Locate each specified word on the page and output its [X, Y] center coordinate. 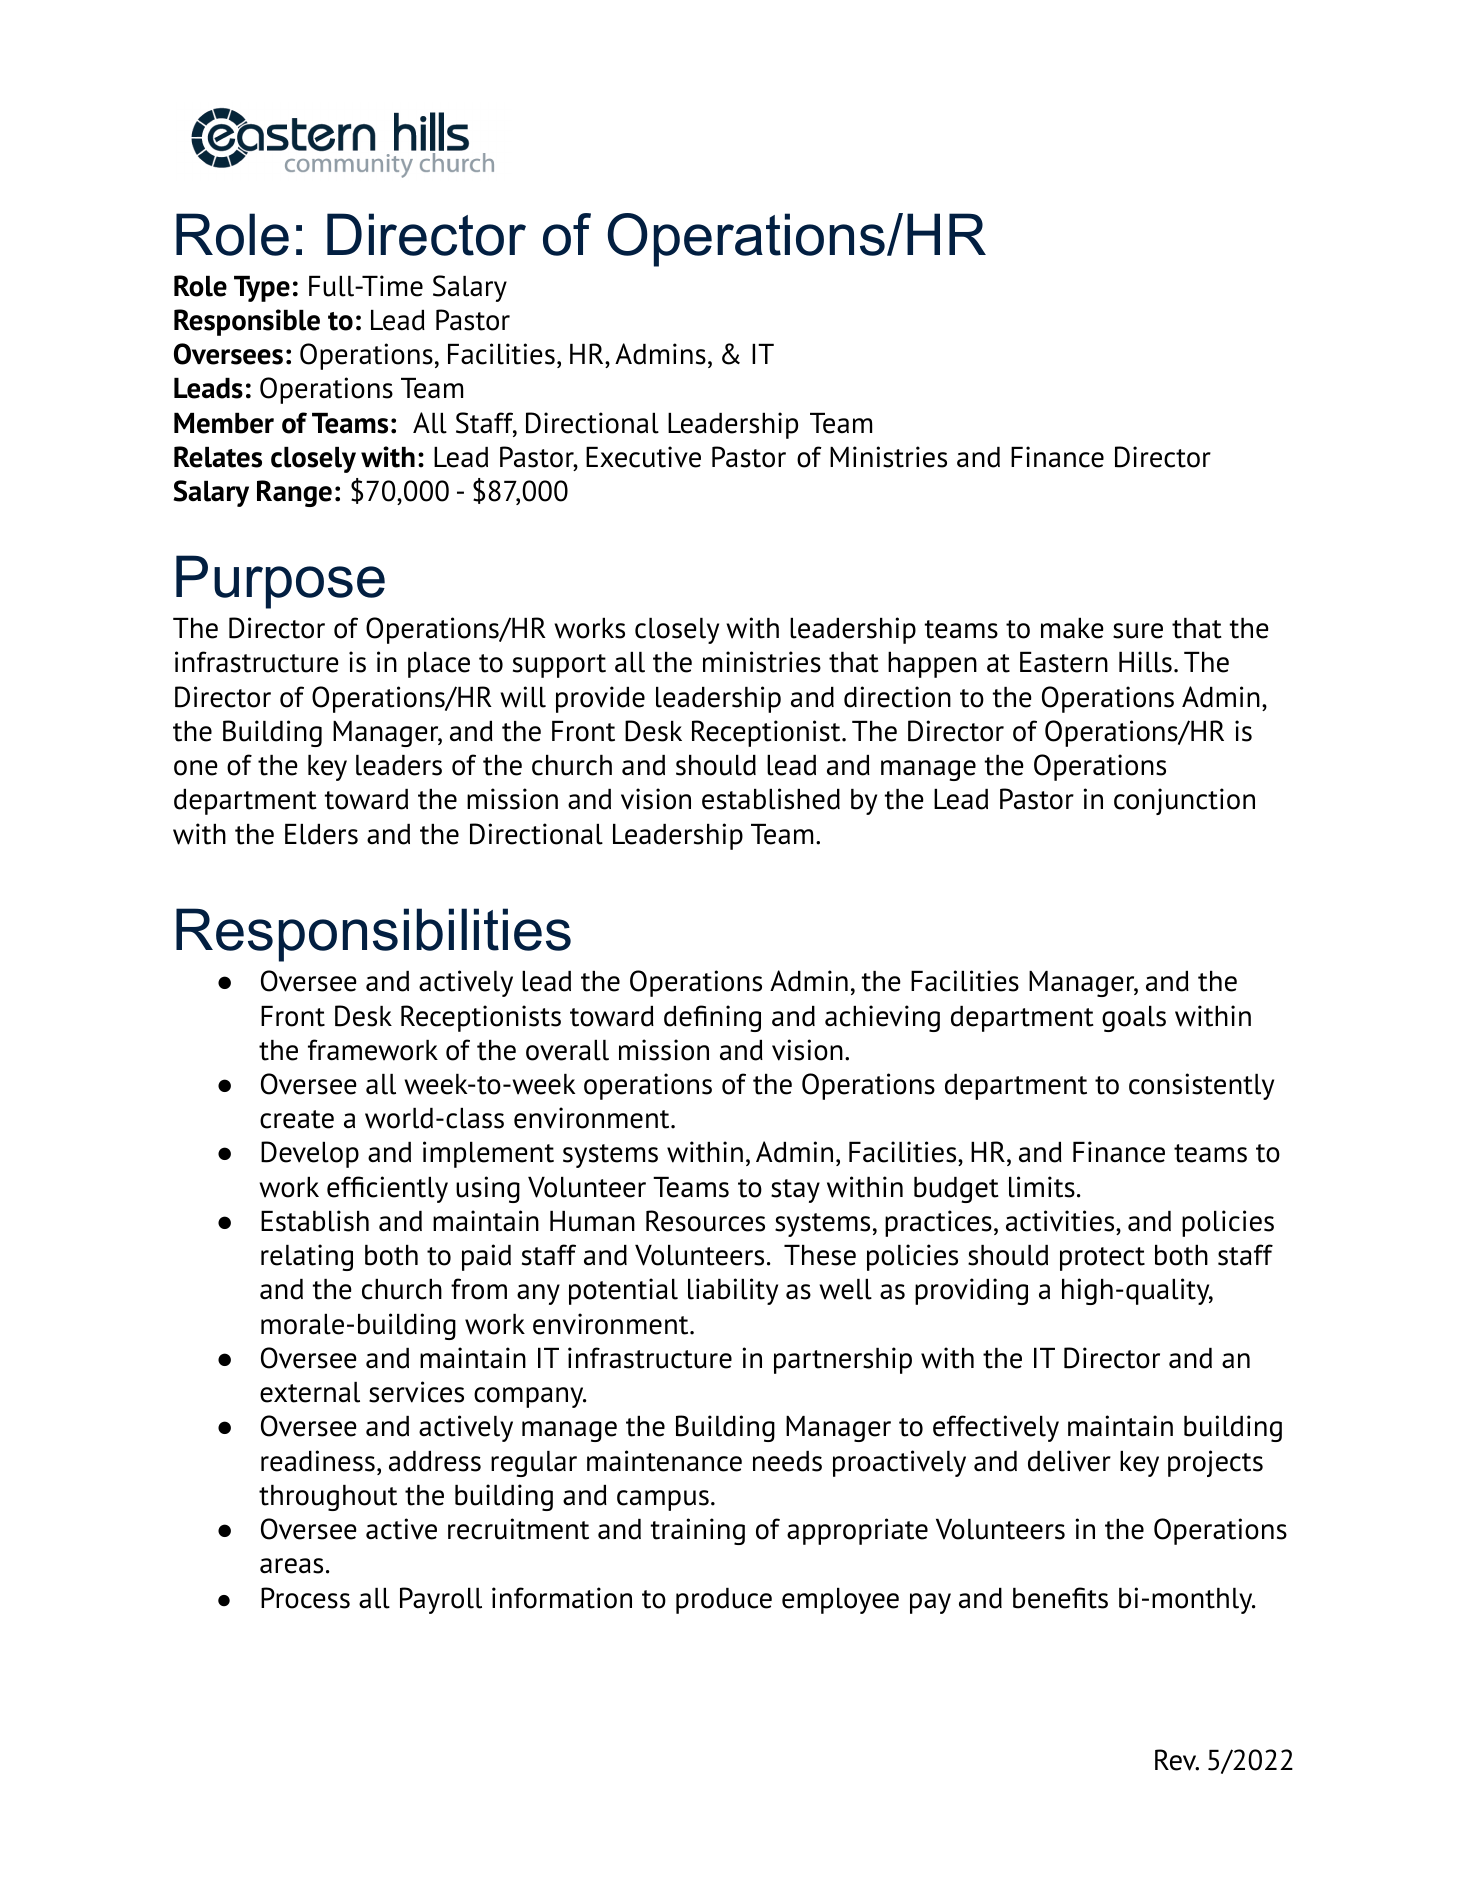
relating [307, 1257]
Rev [1177, 1760]
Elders [321, 834]
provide [600, 699]
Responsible [247, 322]
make [1072, 628]
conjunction [1184, 801]
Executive [643, 457]
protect [1102, 1259]
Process [305, 1598]
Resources [705, 1221]
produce [724, 1601]
